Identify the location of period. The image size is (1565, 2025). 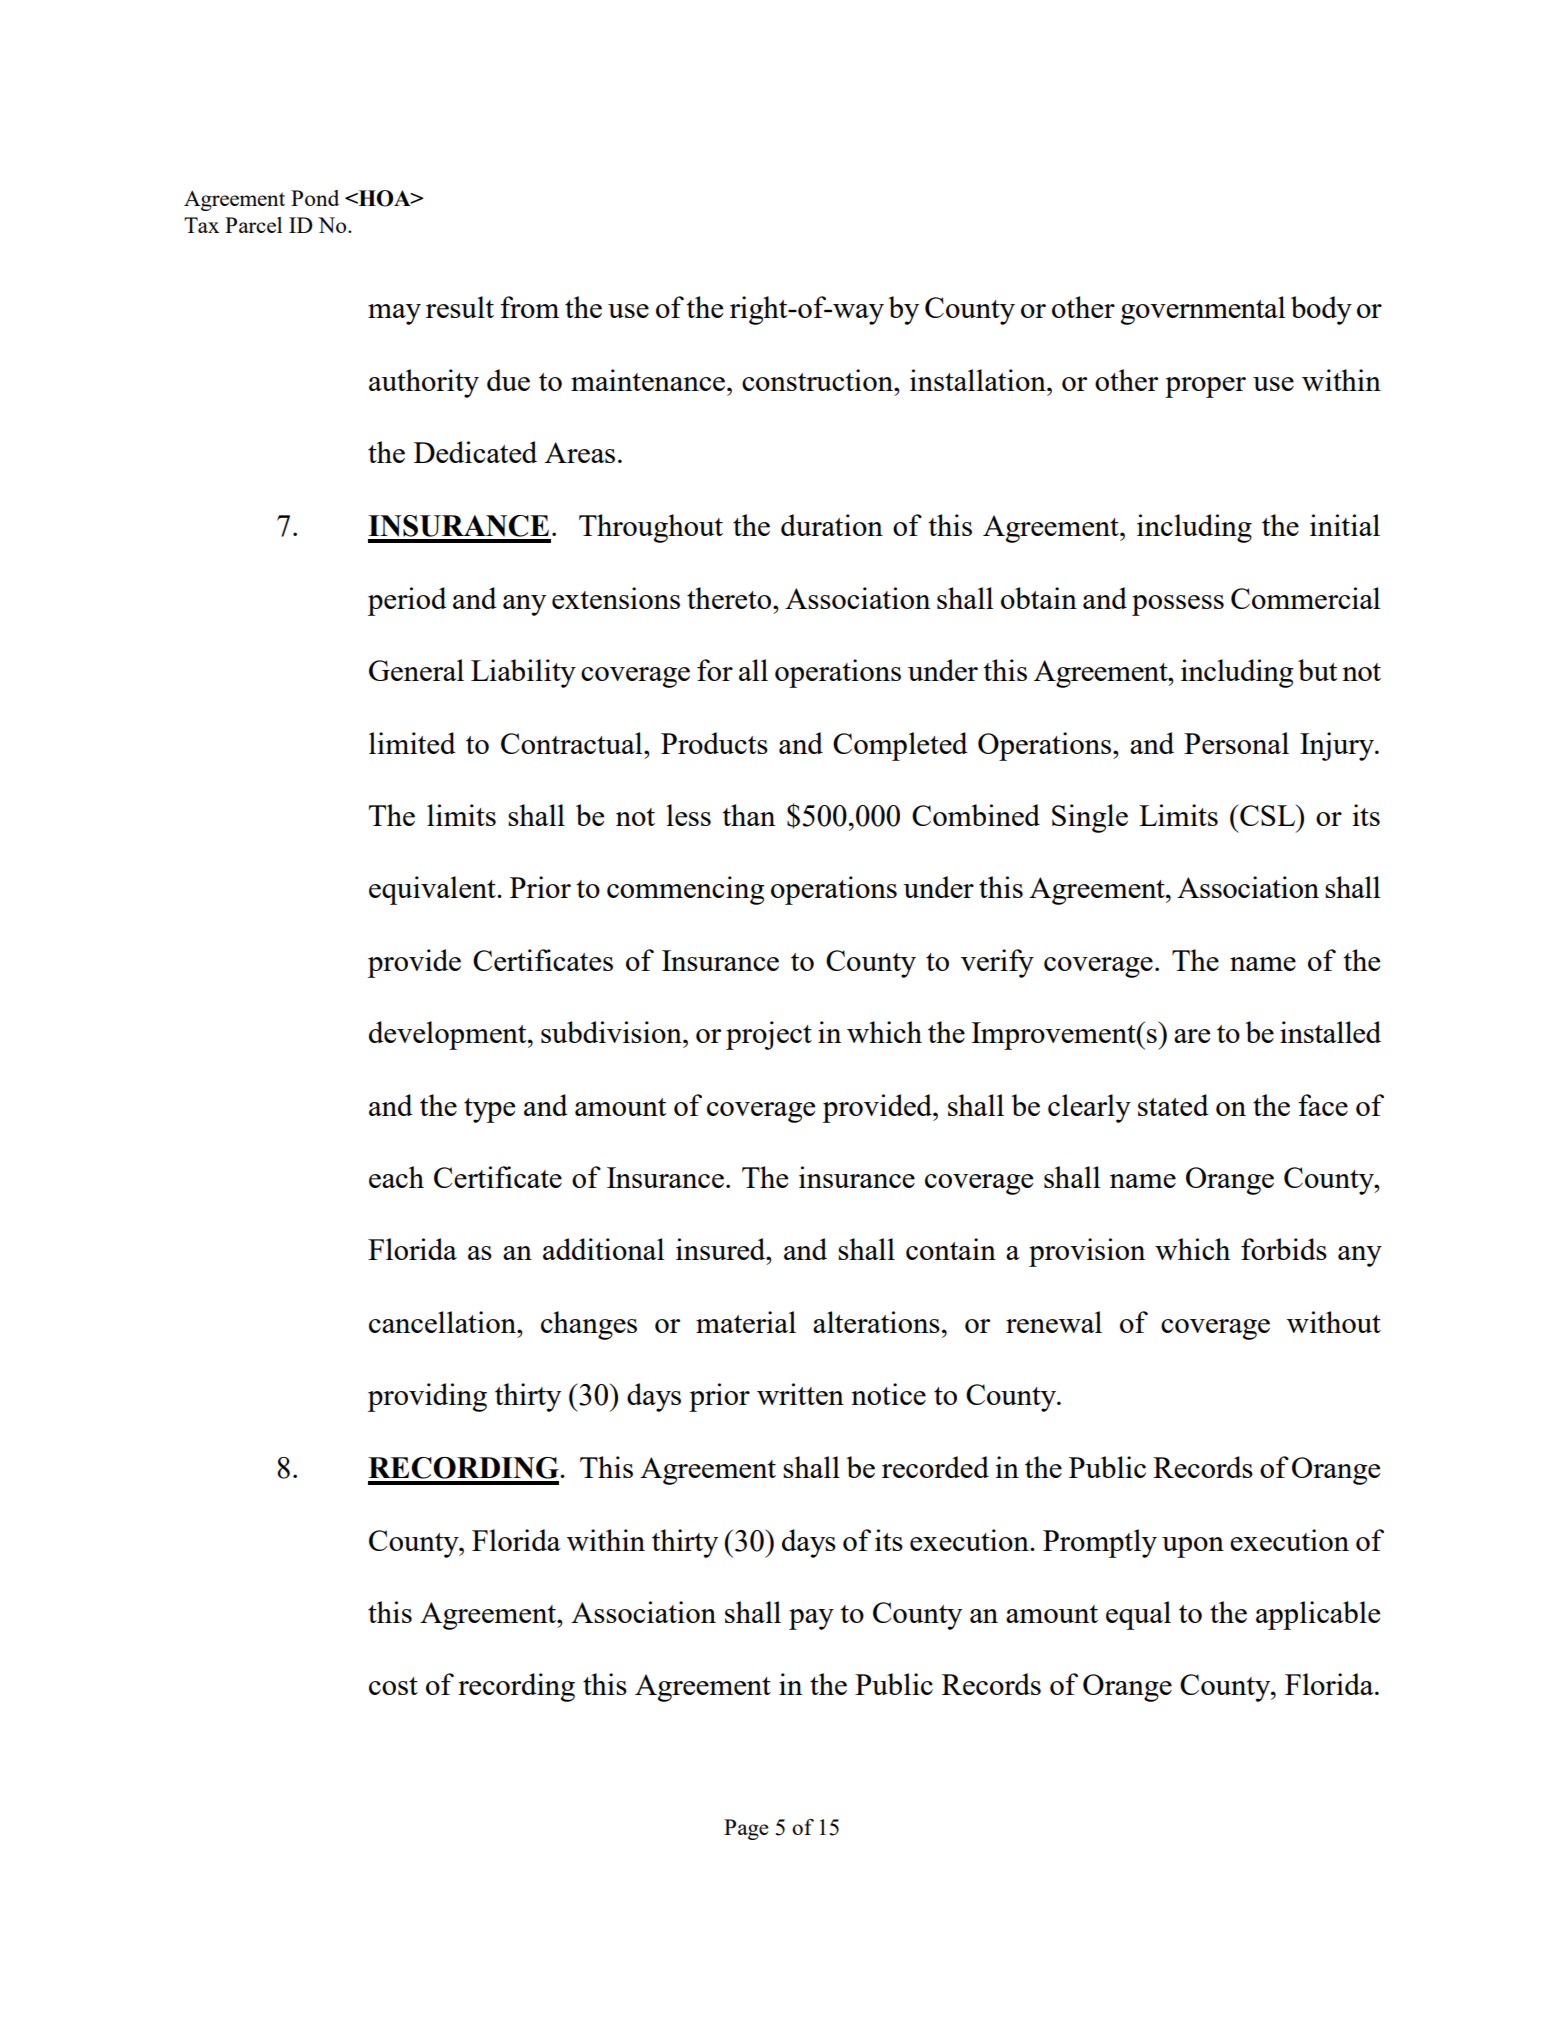
(407, 601).
